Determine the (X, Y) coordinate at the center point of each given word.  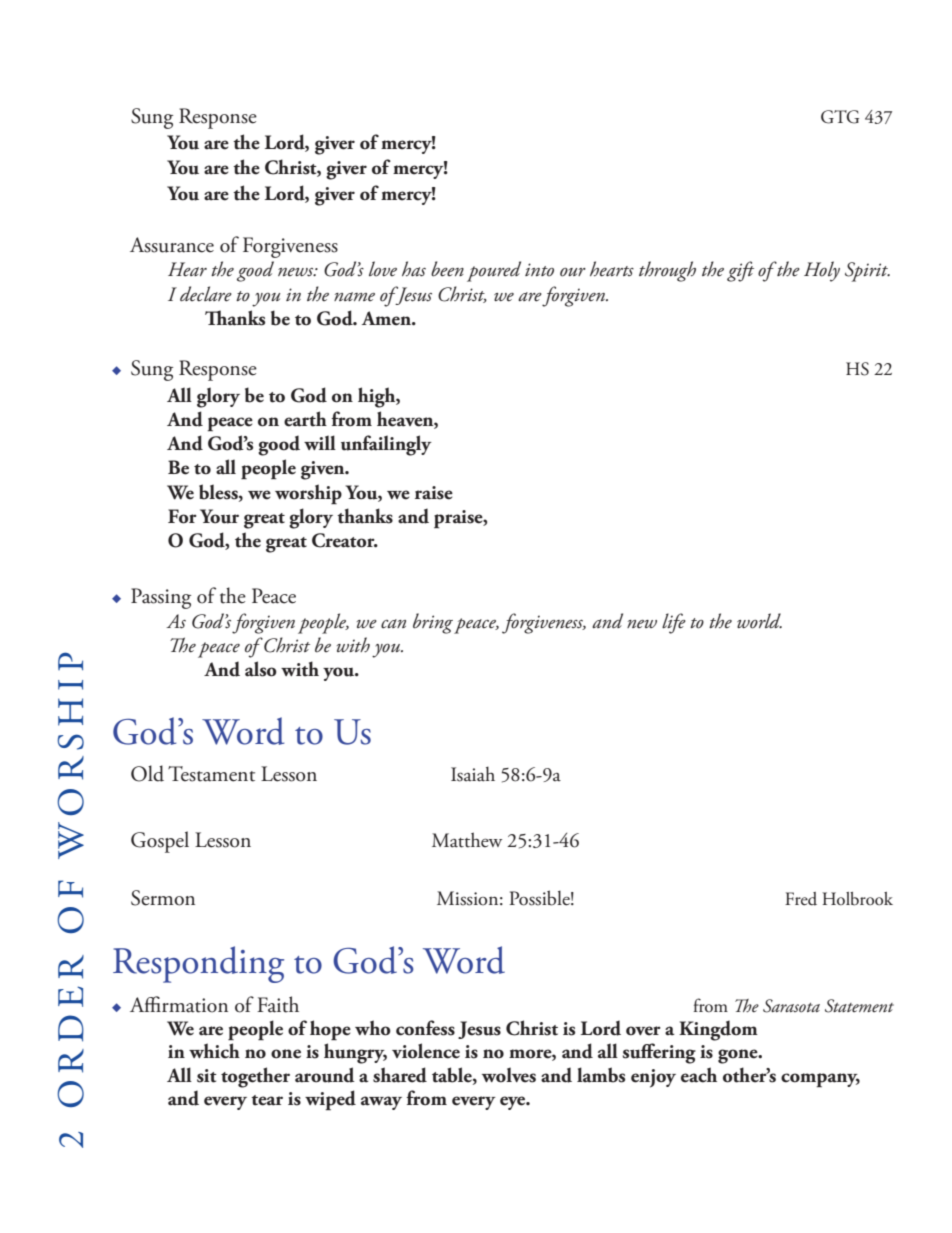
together (255, 1077)
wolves (509, 1075)
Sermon (163, 898)
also (261, 669)
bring (433, 623)
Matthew (467, 840)
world (759, 621)
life (674, 623)
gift (740, 271)
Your (219, 516)
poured (494, 271)
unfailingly (386, 445)
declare (206, 294)
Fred (801, 899)
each (699, 1075)
